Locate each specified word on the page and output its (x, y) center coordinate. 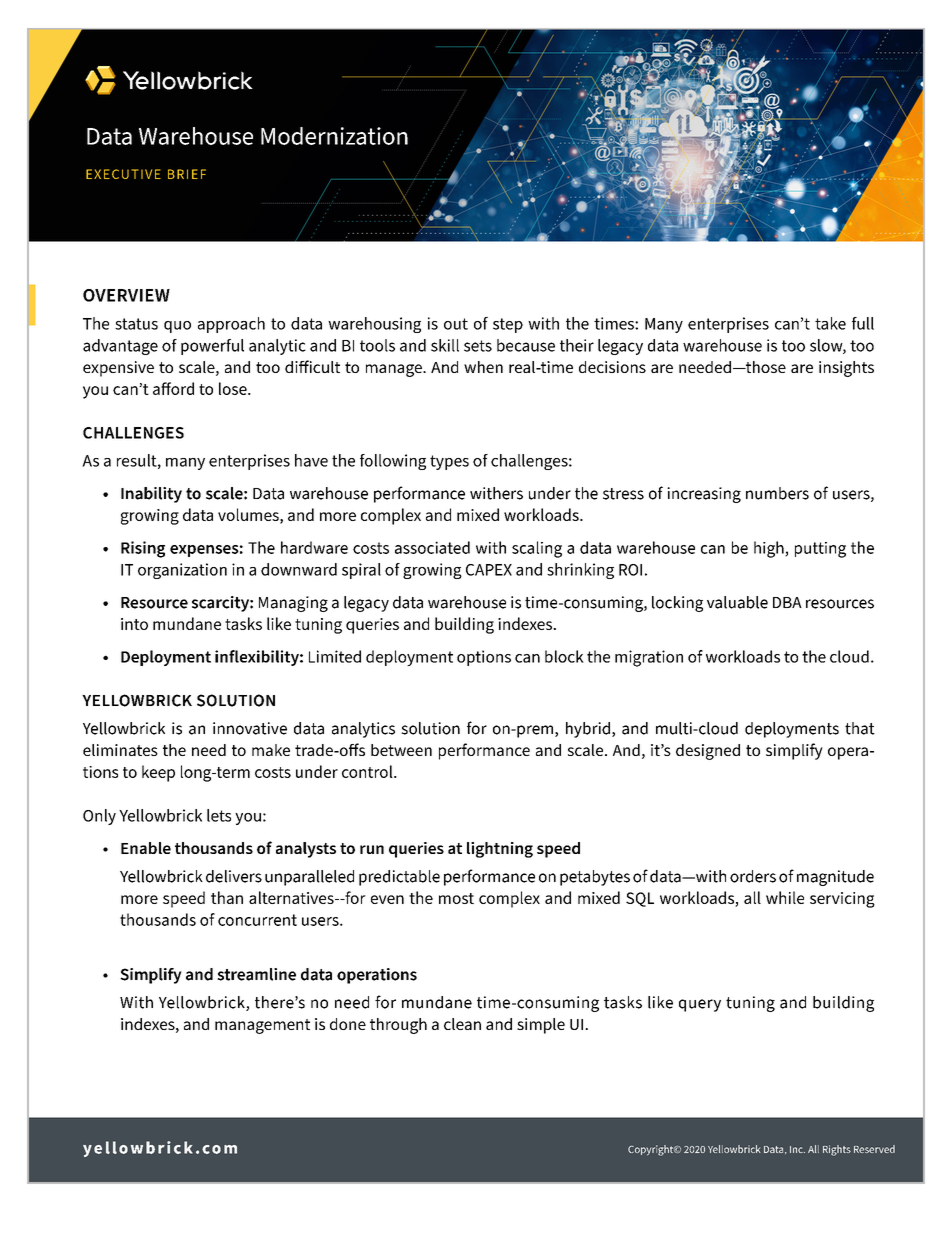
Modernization (334, 136)
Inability (151, 495)
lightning (500, 850)
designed (708, 752)
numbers (777, 493)
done (348, 1024)
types (449, 462)
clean (462, 1024)
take (830, 323)
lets (219, 815)
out (456, 324)
